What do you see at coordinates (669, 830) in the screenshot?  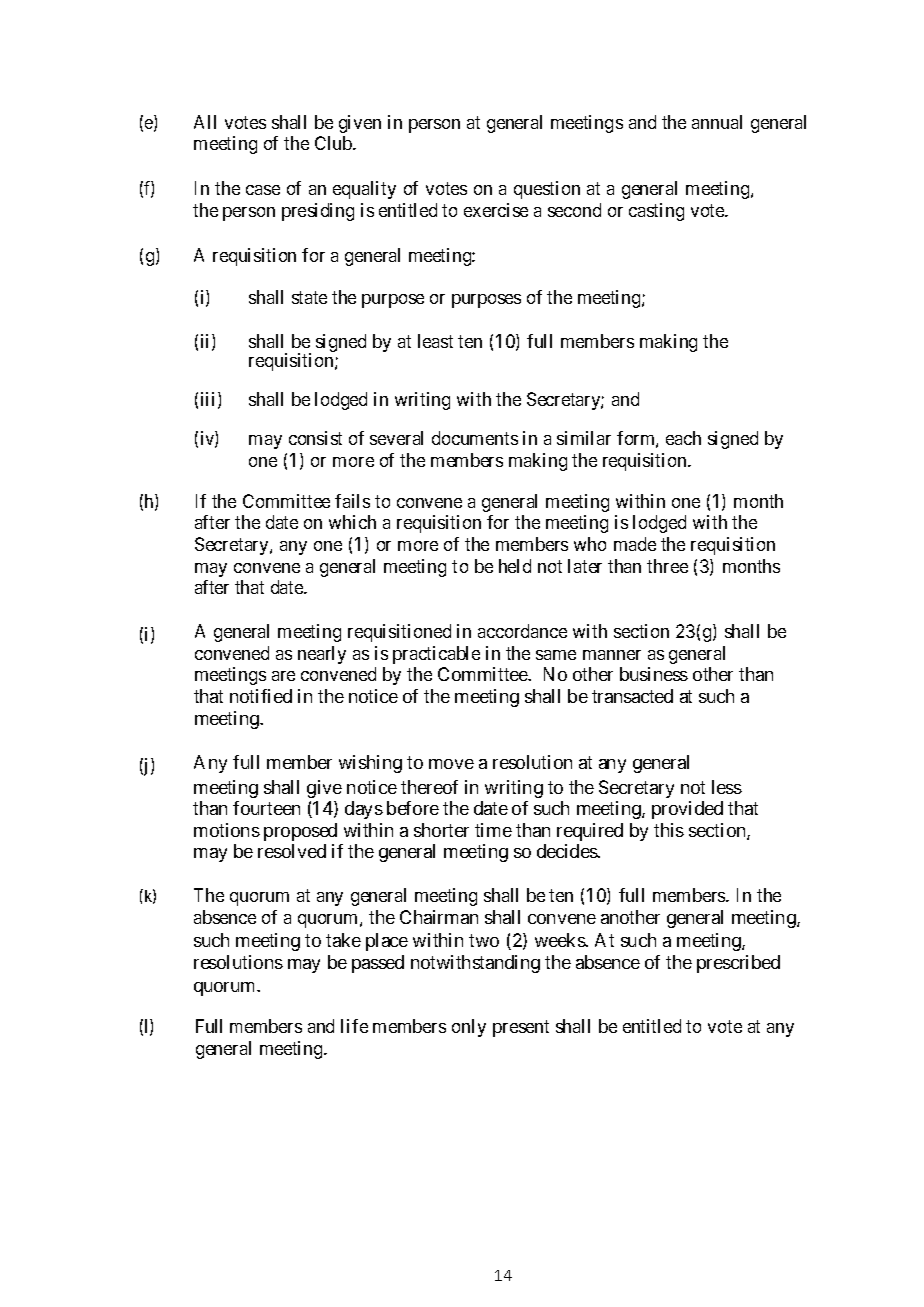 I see `this` at bounding box center [669, 830].
